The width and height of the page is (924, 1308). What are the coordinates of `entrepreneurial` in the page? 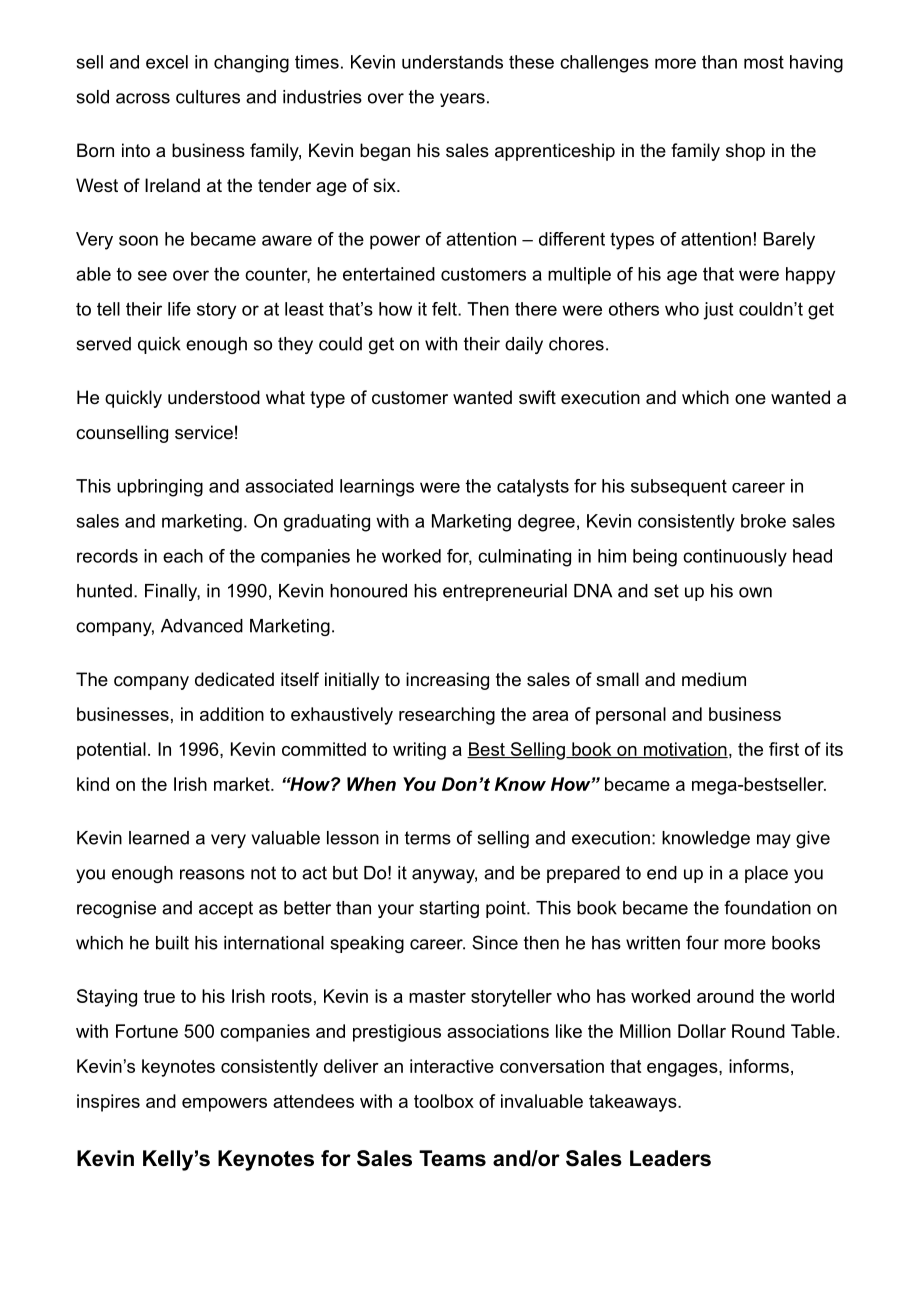 It's located at (505, 592).
